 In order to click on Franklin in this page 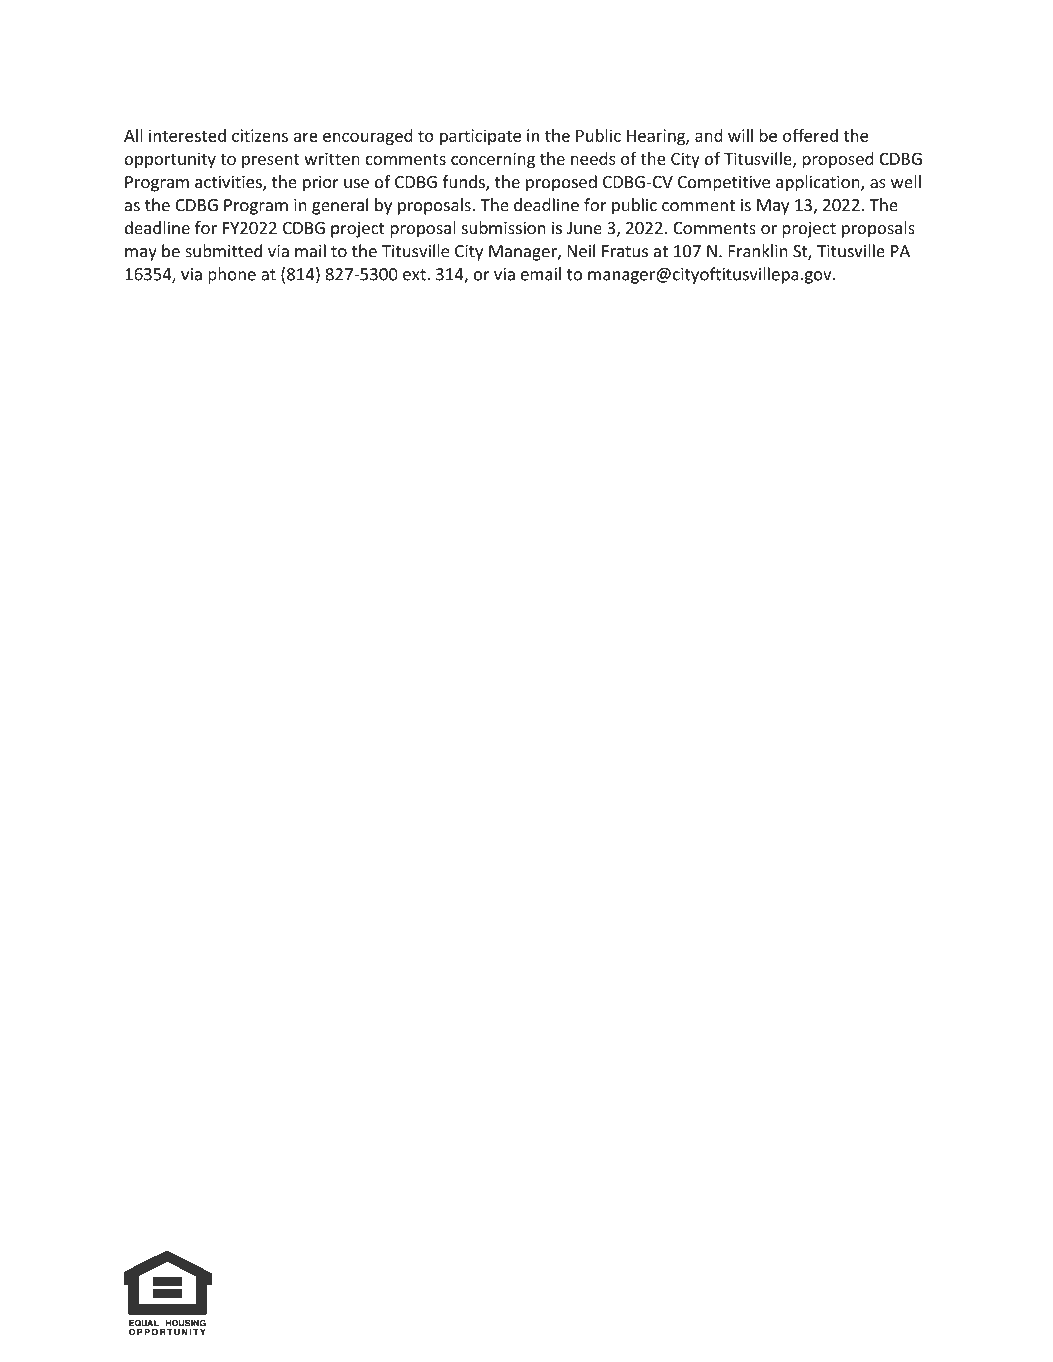, I will do `click(758, 251)`.
